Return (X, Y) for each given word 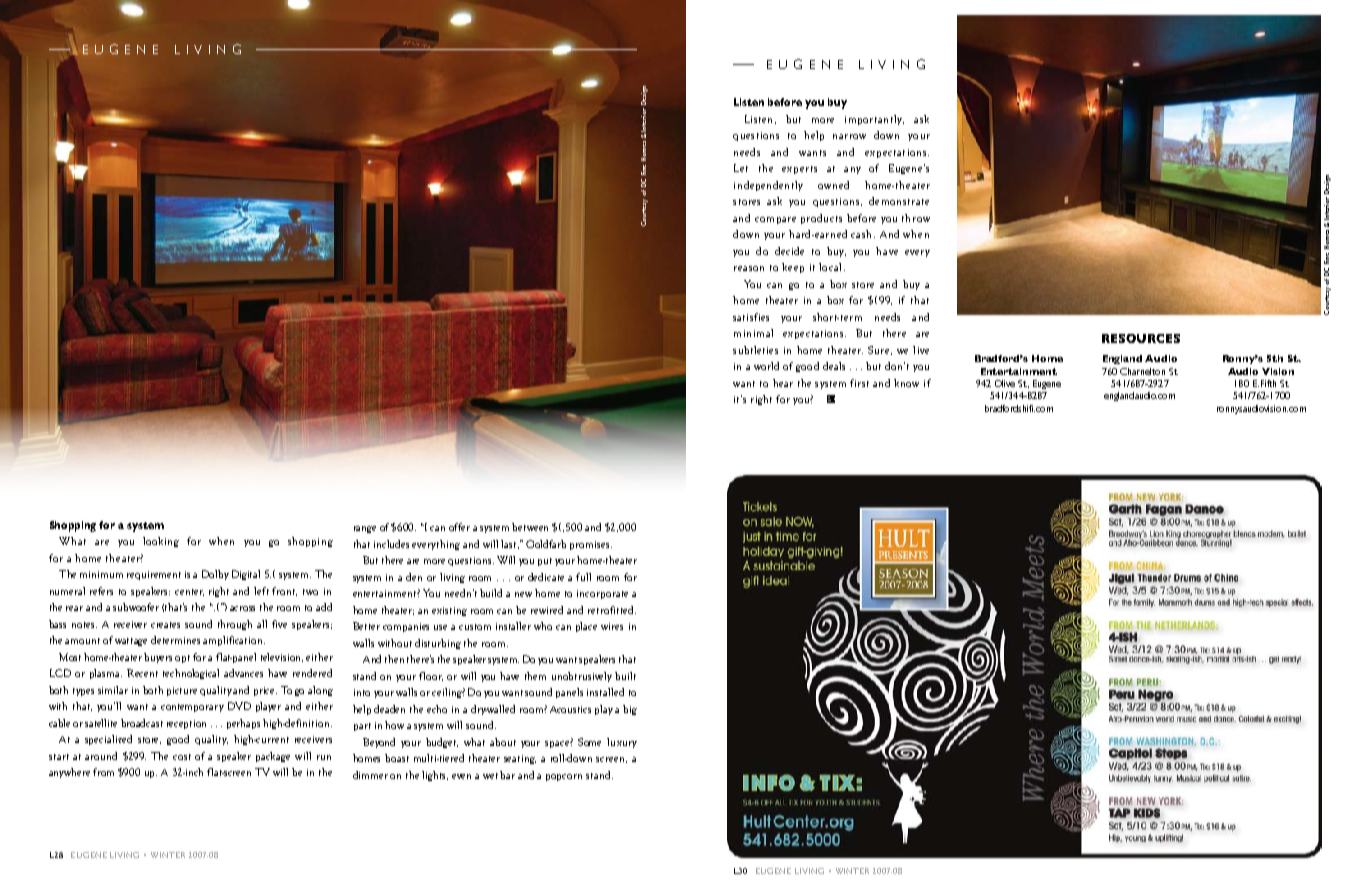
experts (799, 170)
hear (783, 383)
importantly (874, 120)
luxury (622, 743)
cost (182, 757)
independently (768, 186)
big (630, 710)
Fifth (1268, 383)
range (365, 529)
